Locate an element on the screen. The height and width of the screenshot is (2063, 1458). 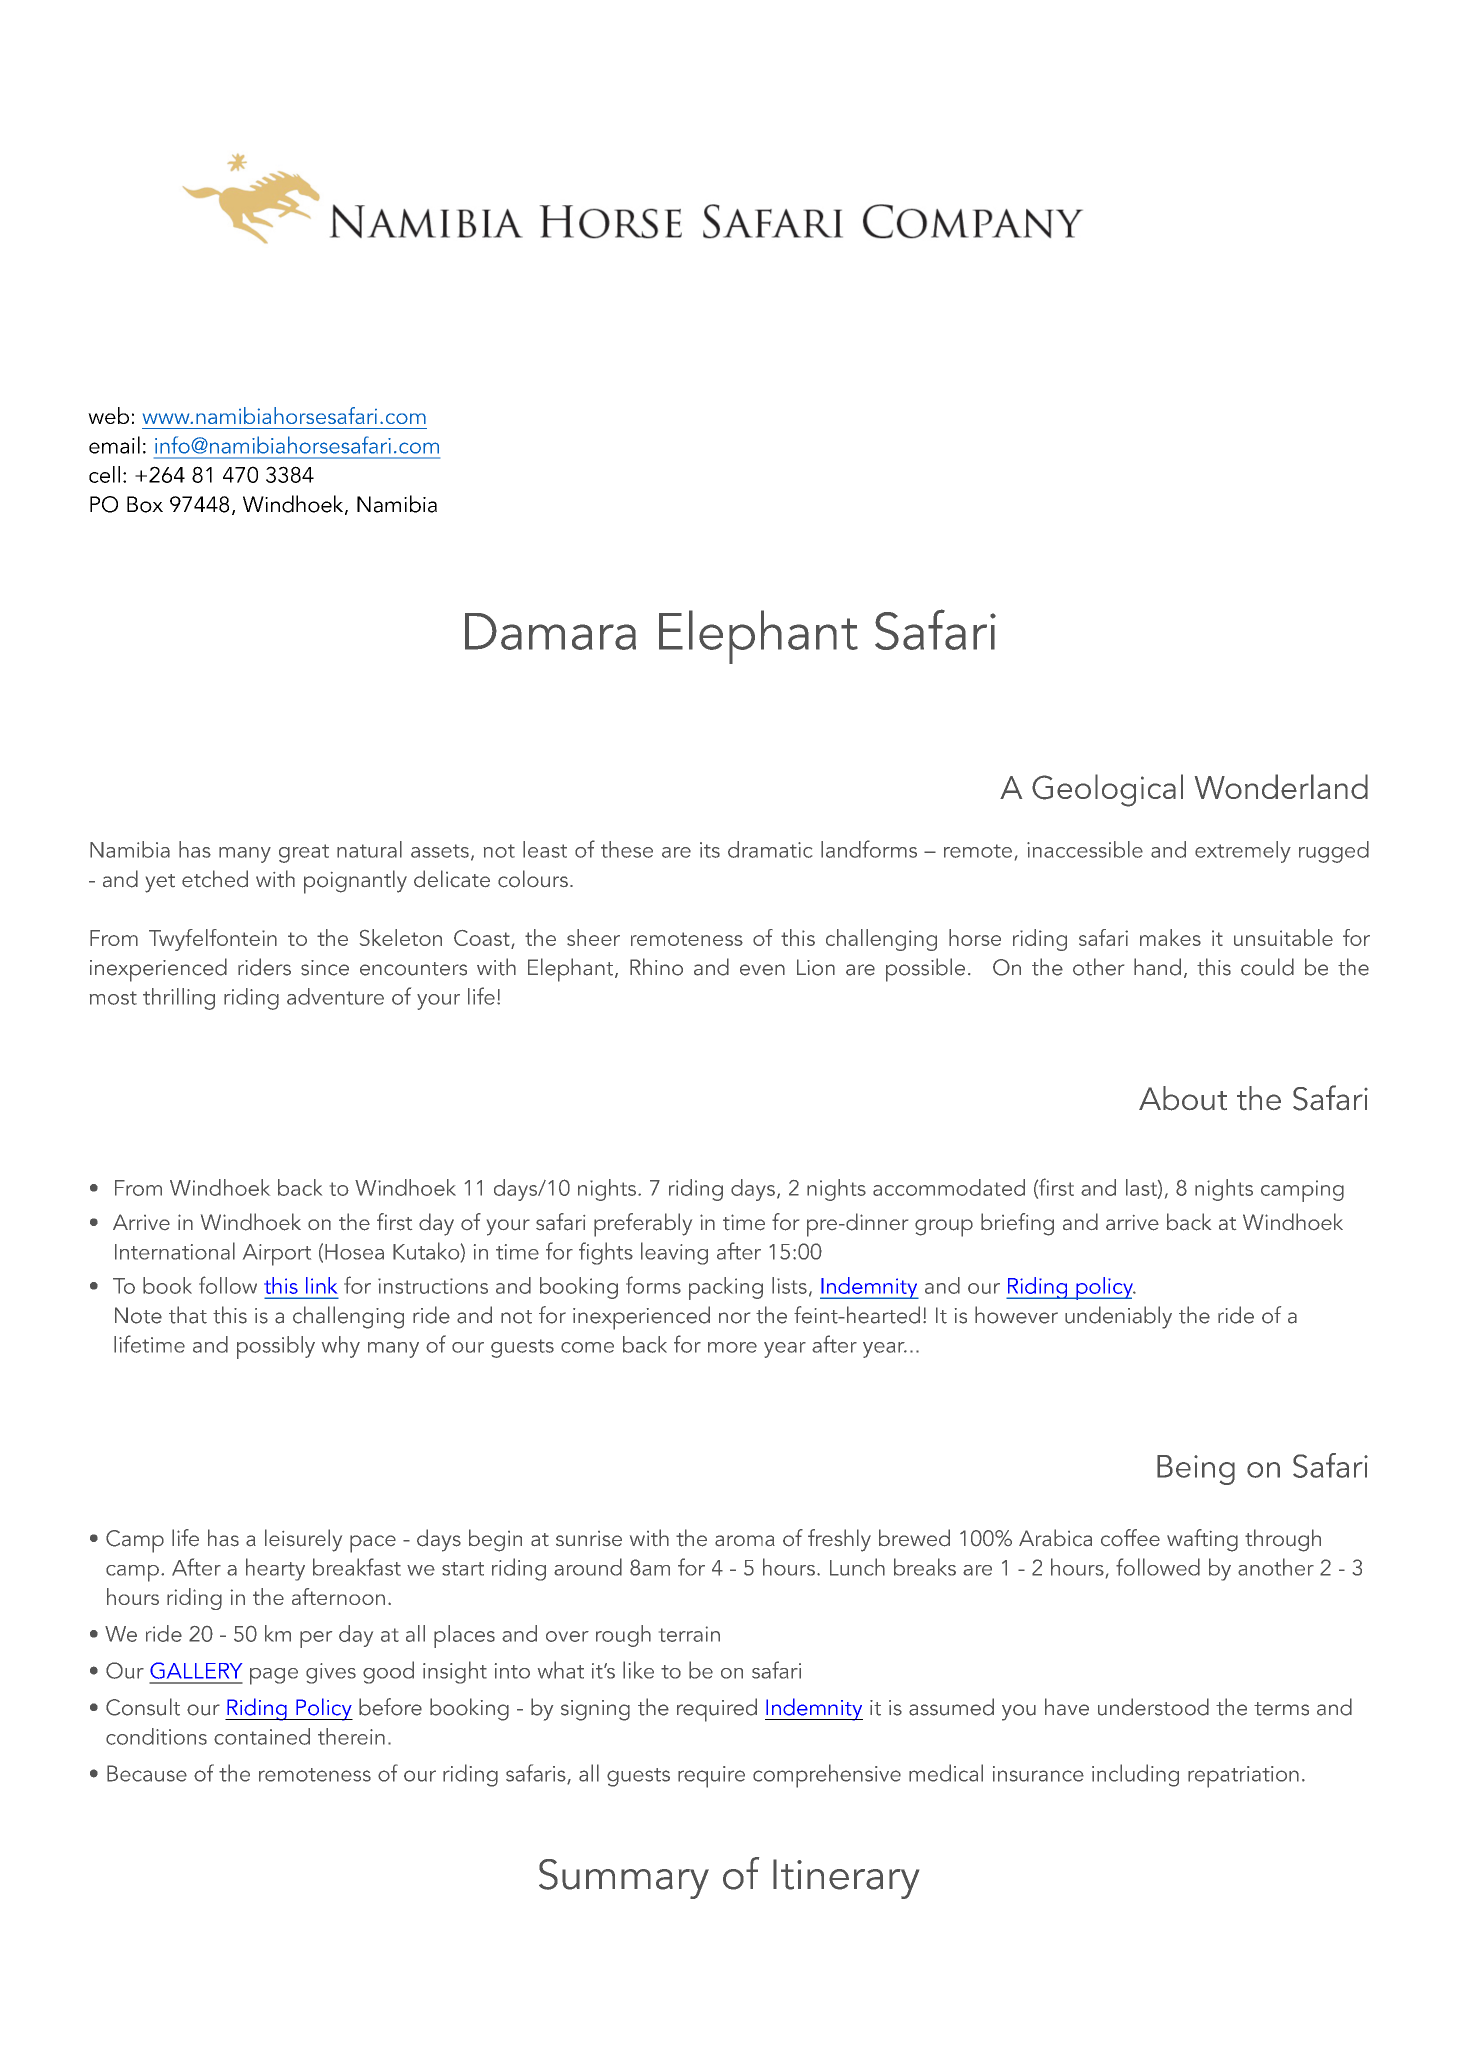
preferably is located at coordinates (643, 1225).
